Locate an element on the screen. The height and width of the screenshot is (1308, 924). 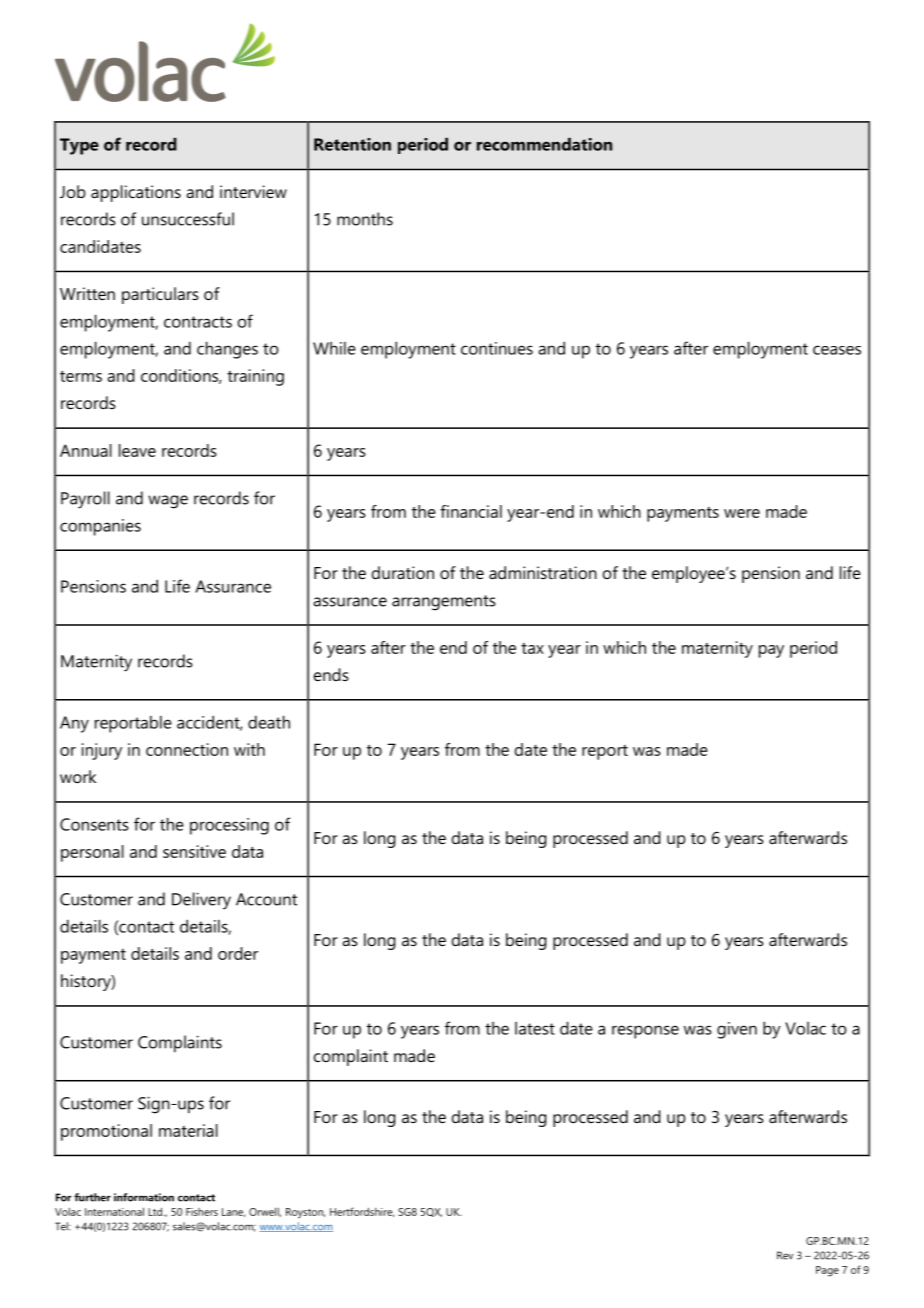
Ltd is located at coordinates (156, 1211).
